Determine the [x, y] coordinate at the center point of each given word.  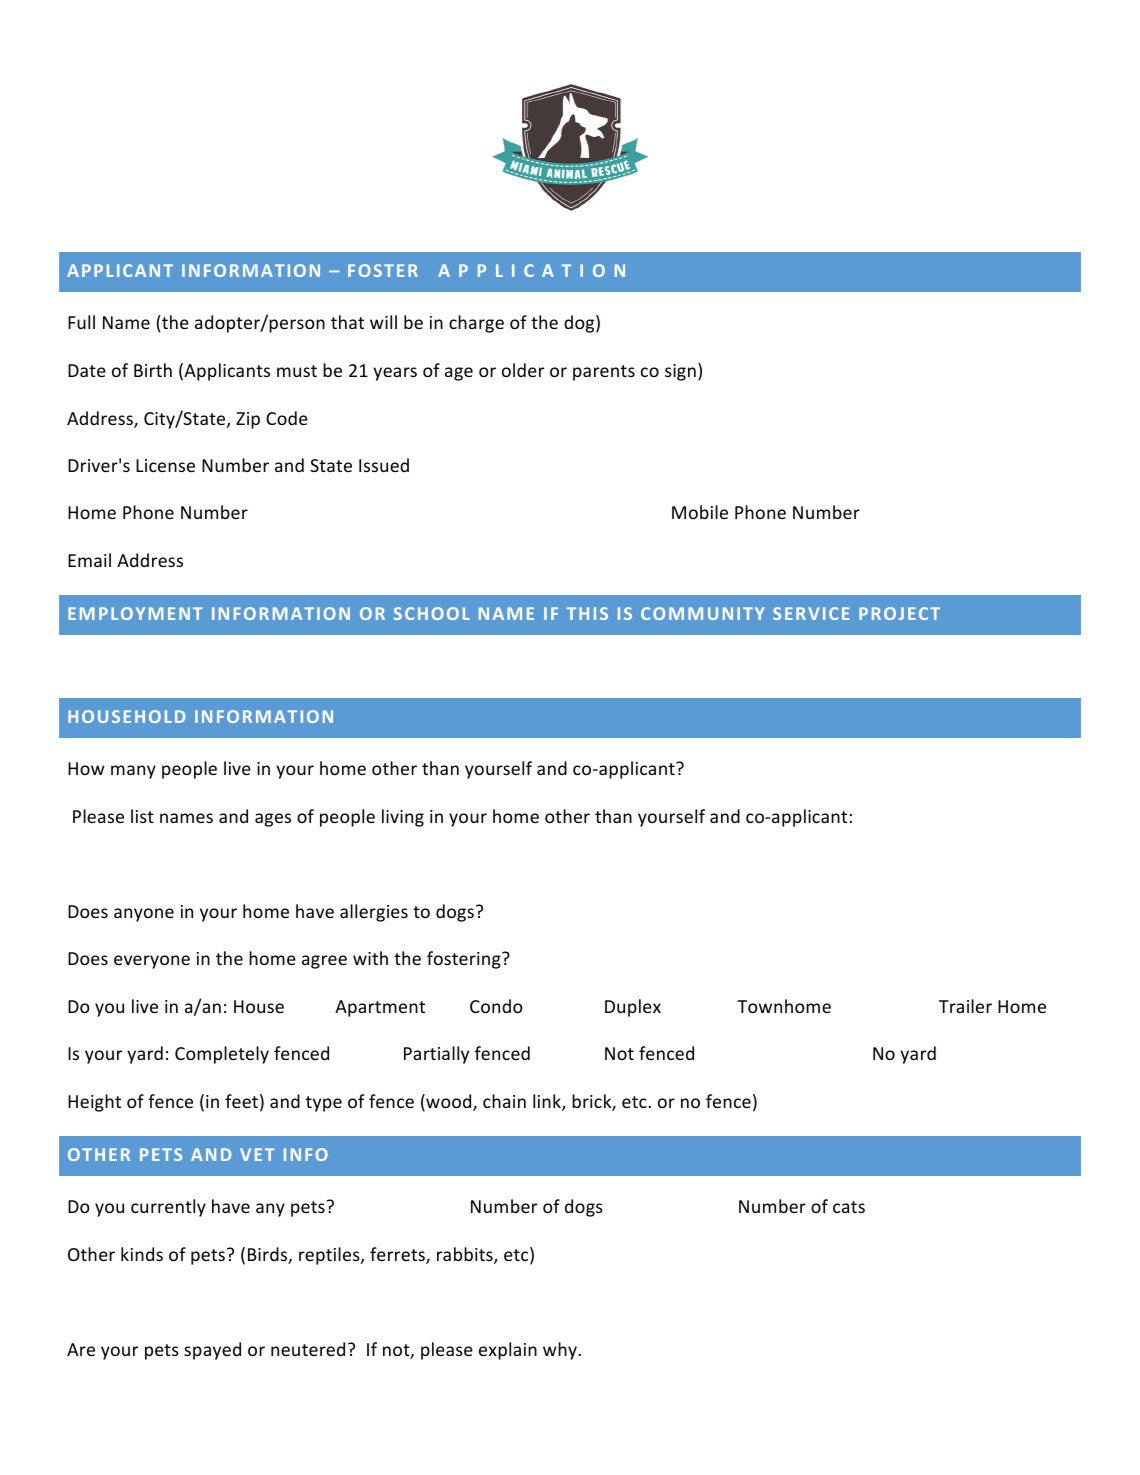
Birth [153, 370]
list [142, 816]
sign [680, 372]
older [523, 370]
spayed [212, 1351]
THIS [587, 613]
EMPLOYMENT [135, 613]
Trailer [965, 1006]
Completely [222, 1055]
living [403, 818]
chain [504, 1101]
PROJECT [899, 613]
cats [849, 1207]
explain [508, 1351]
